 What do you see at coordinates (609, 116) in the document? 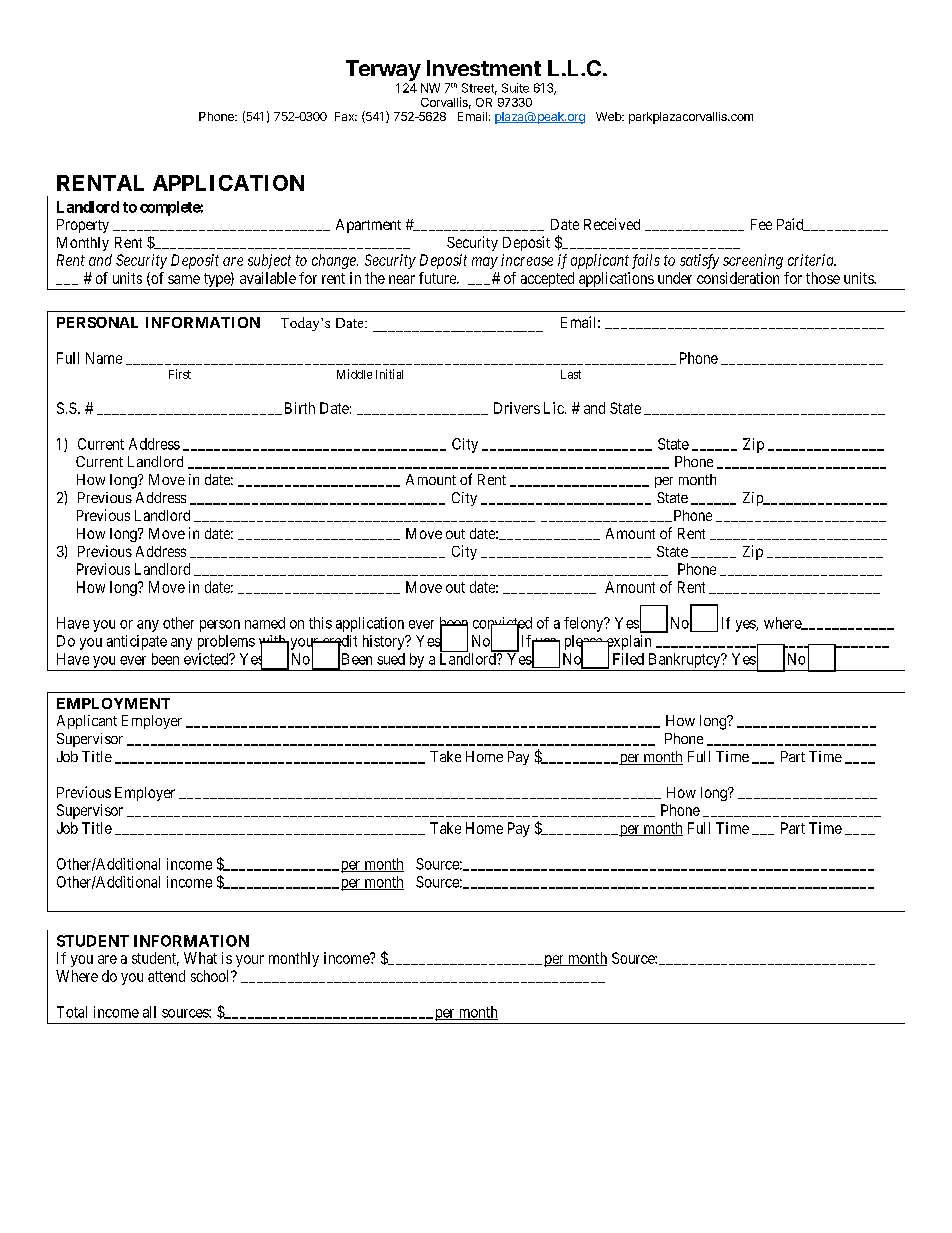
I see `Web` at bounding box center [609, 116].
